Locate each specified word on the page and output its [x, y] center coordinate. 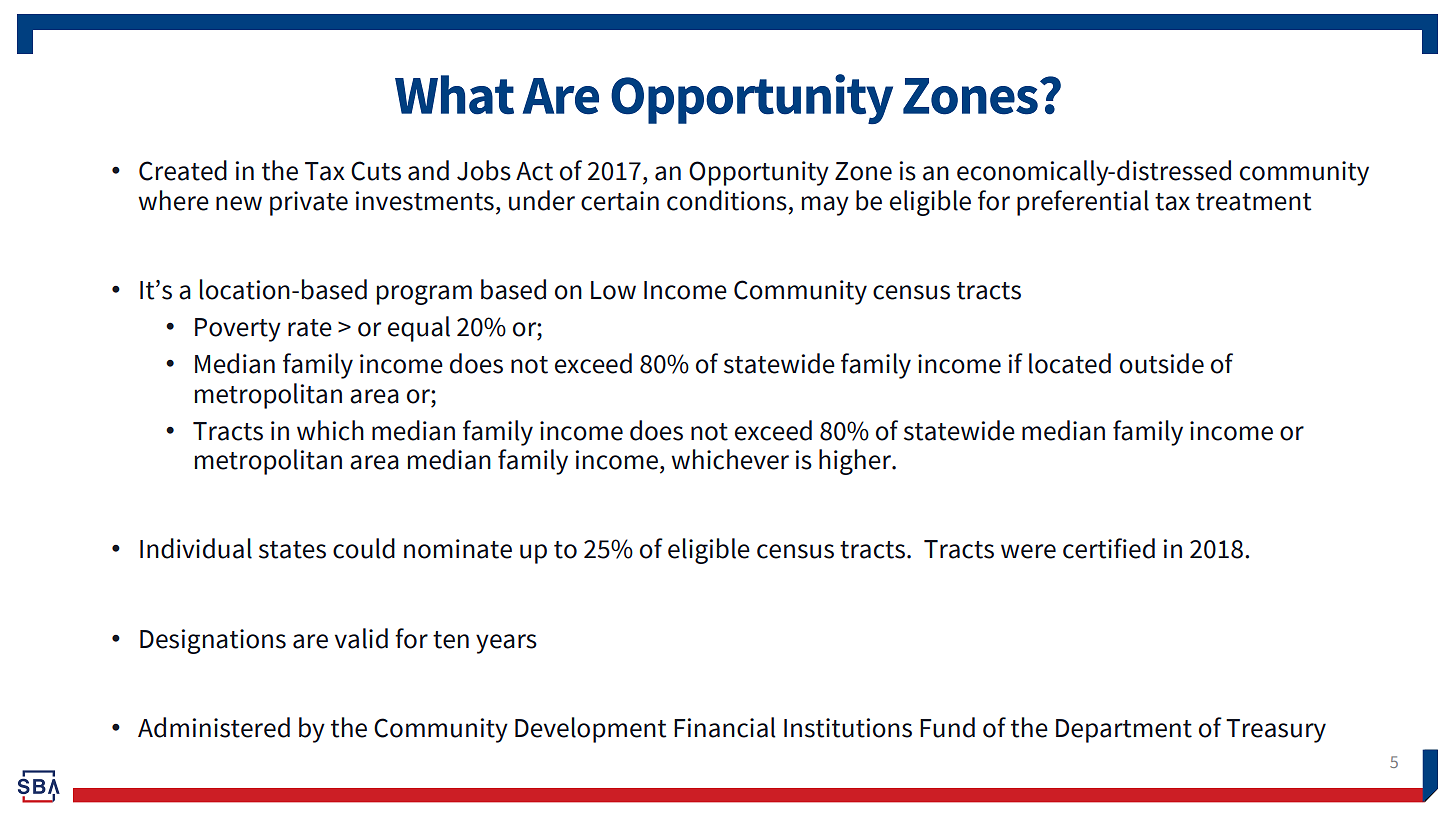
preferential [1083, 203]
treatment [1253, 202]
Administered [214, 727]
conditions [727, 200]
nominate [458, 549]
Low [613, 290]
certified [1109, 548]
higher [856, 462]
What [454, 95]
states [292, 550]
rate [310, 328]
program [424, 295]
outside [1162, 363]
